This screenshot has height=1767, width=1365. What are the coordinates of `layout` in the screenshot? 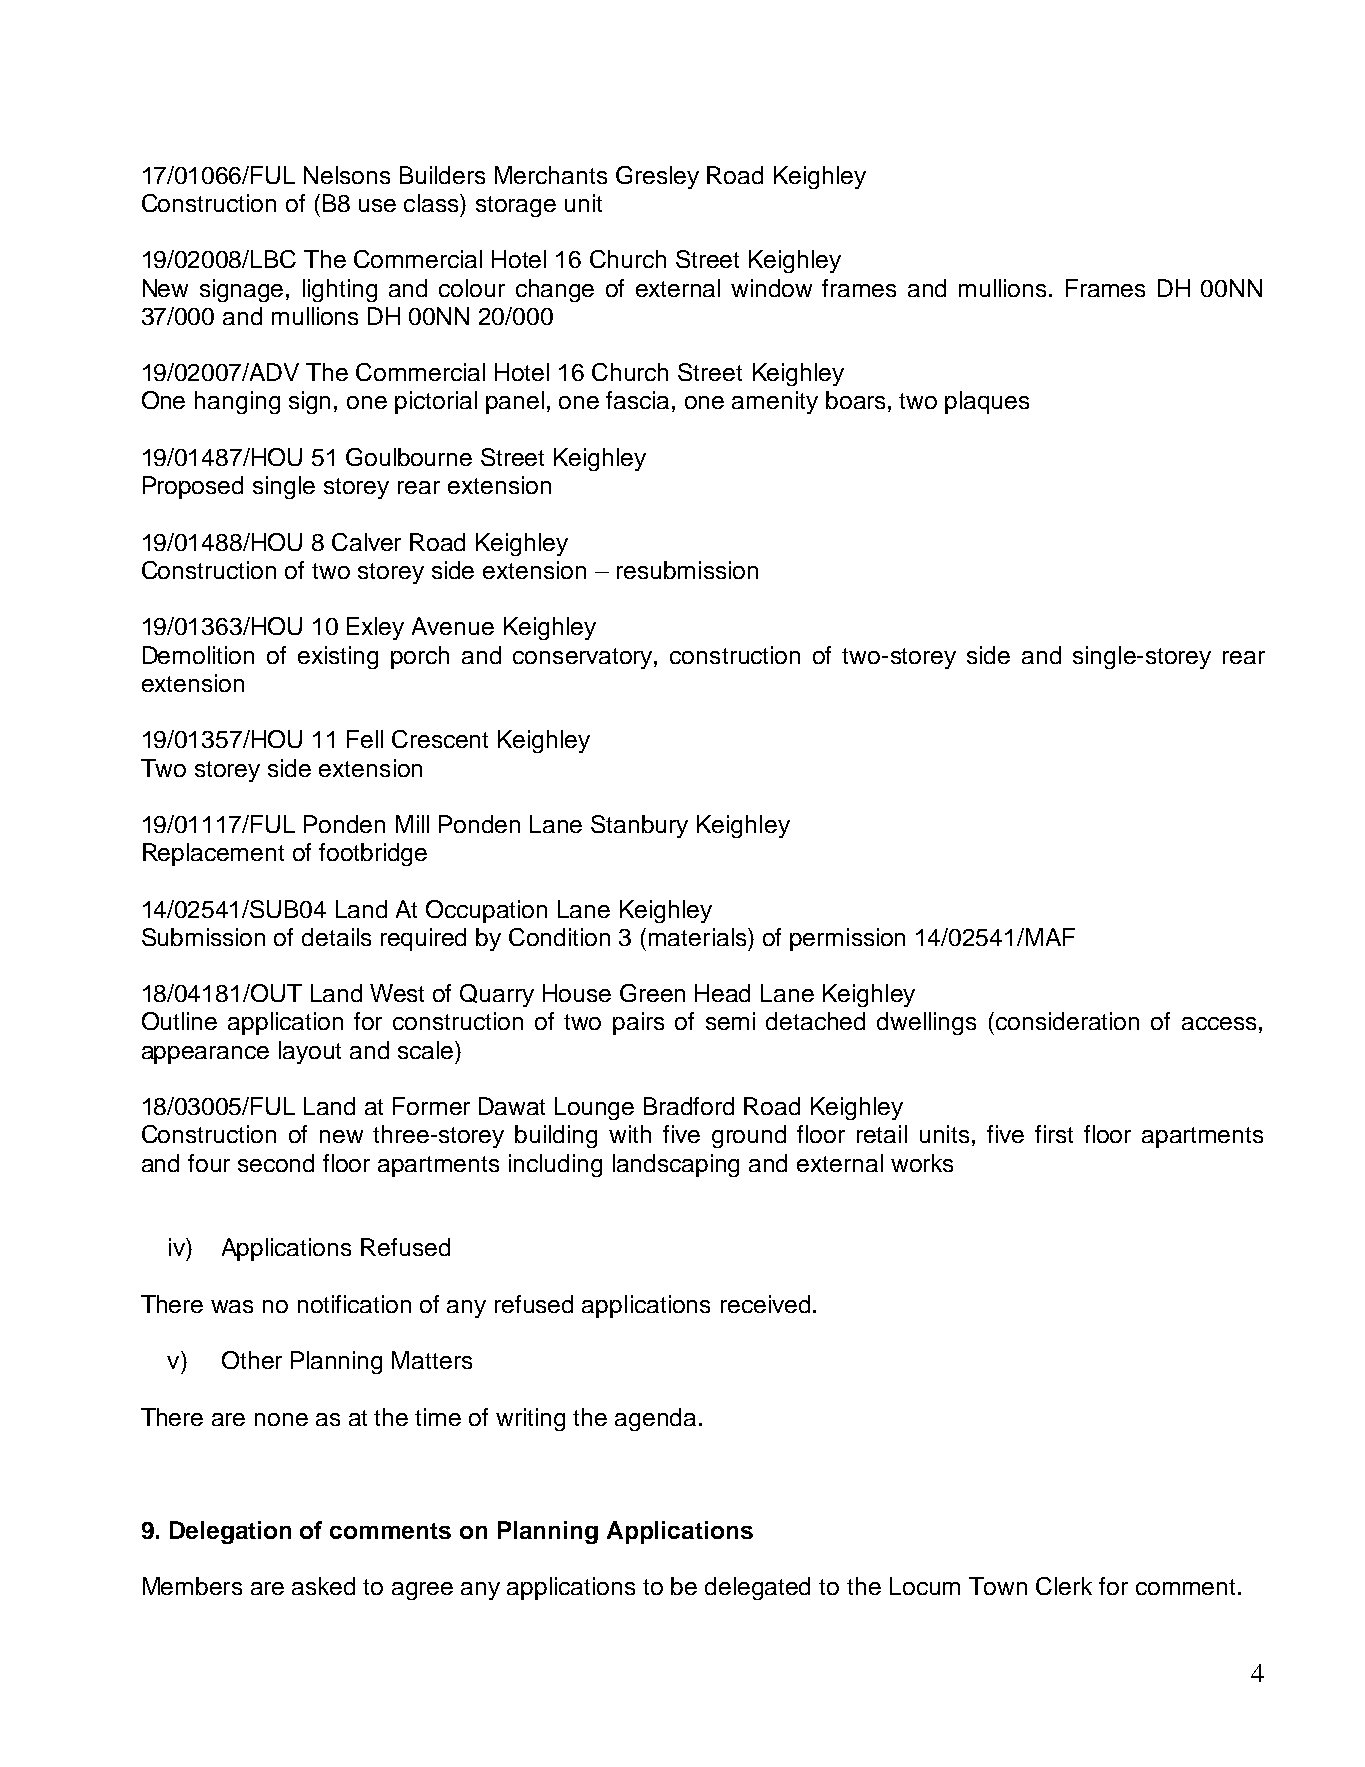 It's located at (310, 1052).
